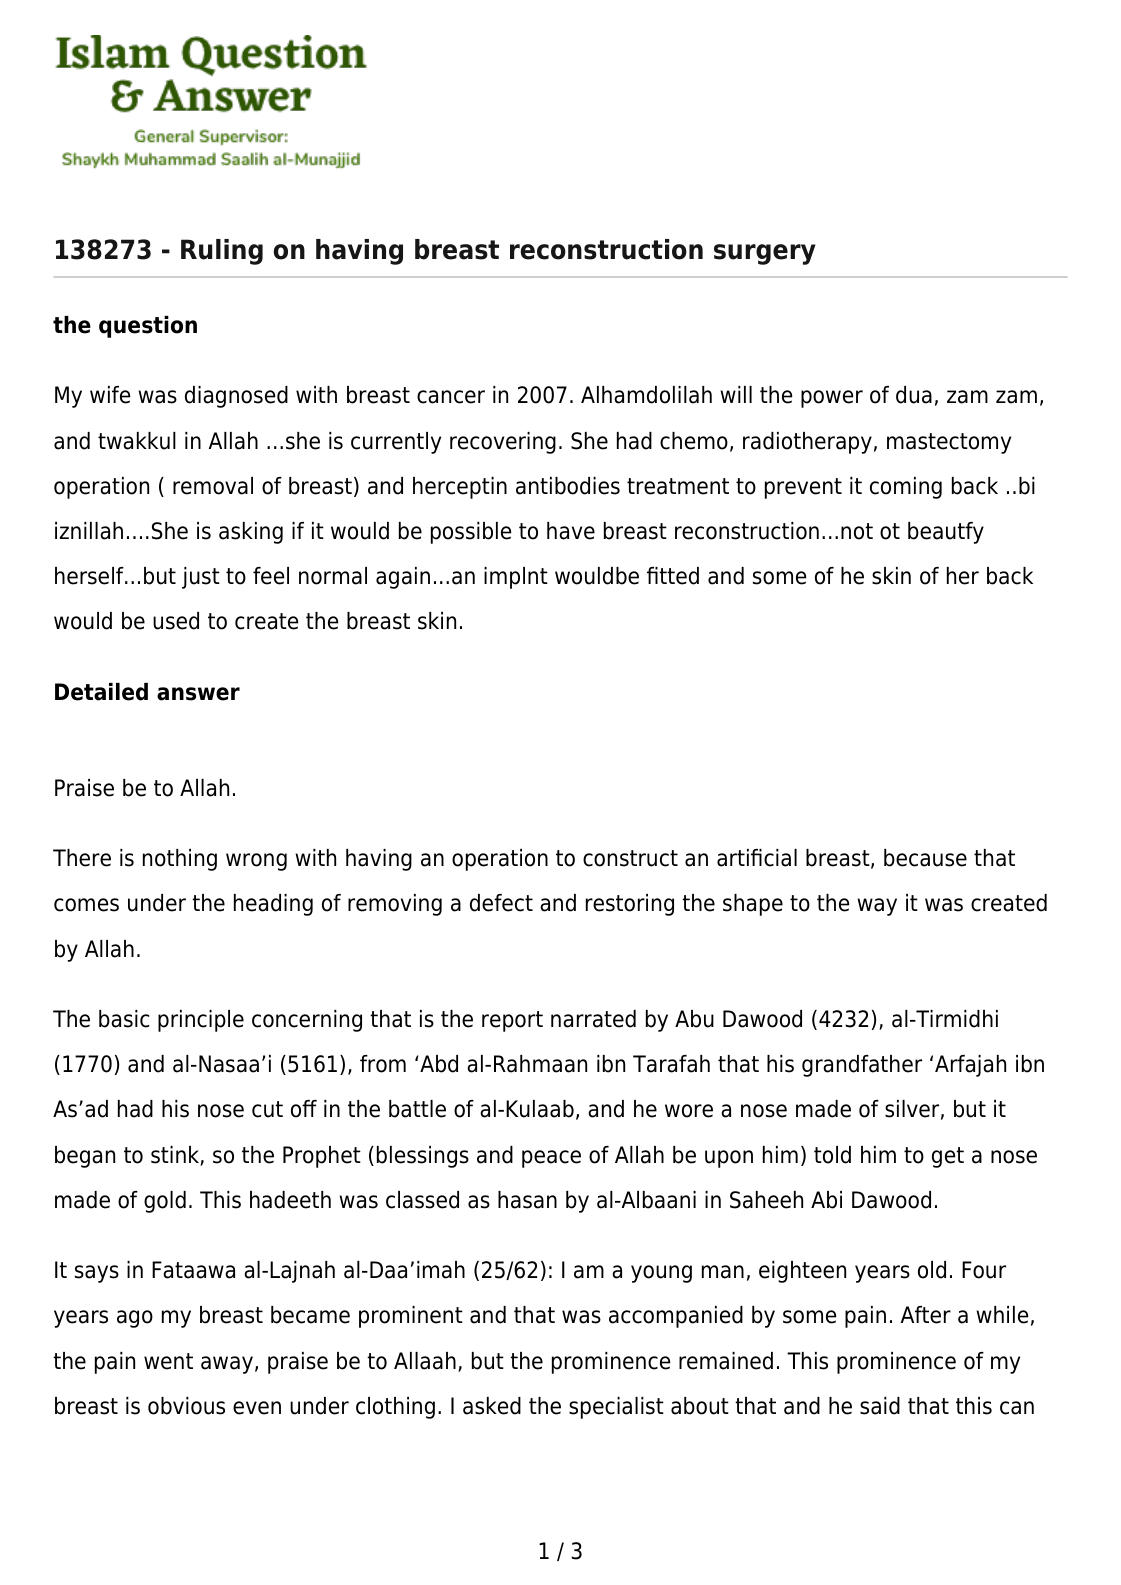 The width and height of the page is (1121, 1585). What do you see at coordinates (765, 254) in the page?
I see `surgery` at bounding box center [765, 254].
